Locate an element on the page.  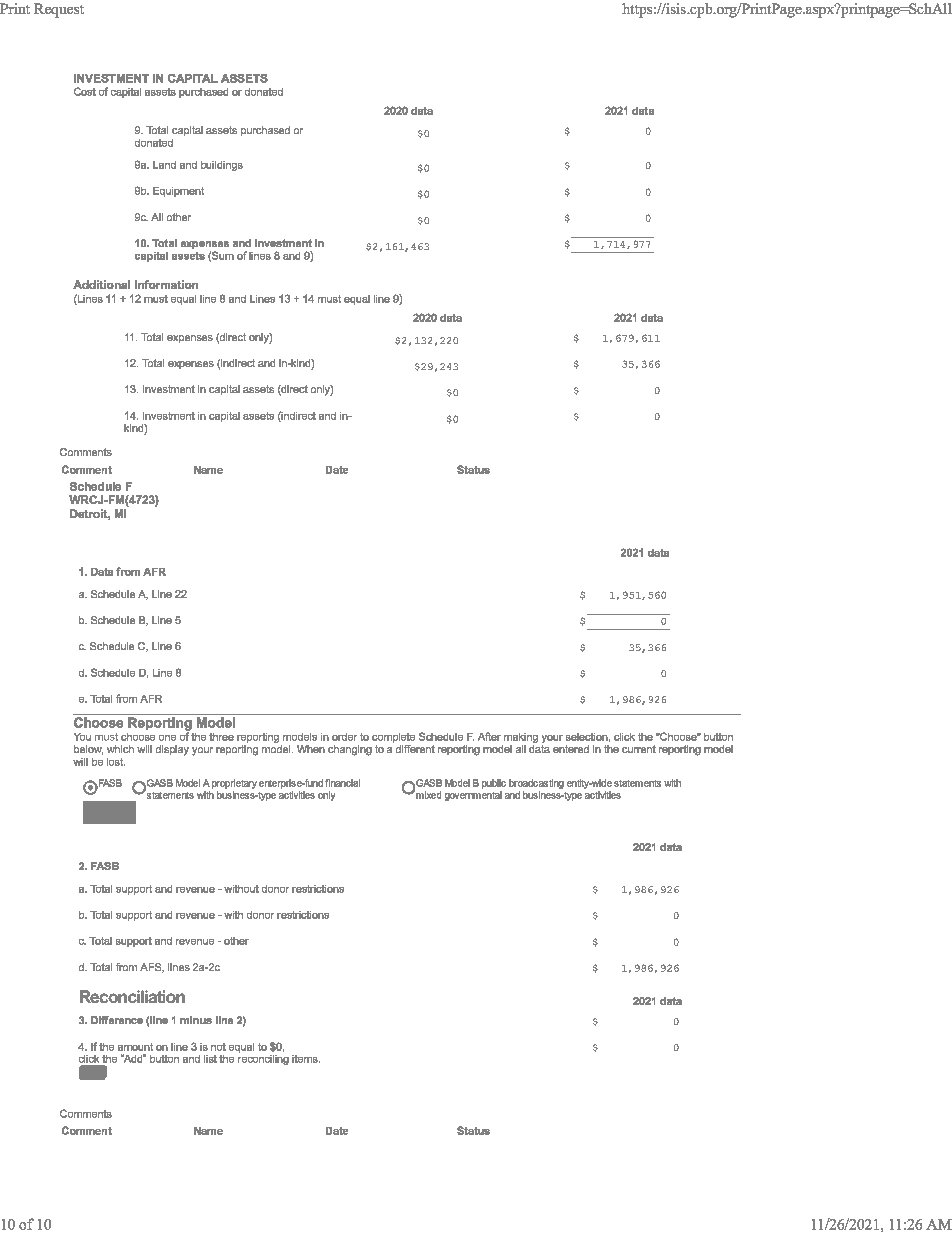
Difference is located at coordinates (117, 1020).
